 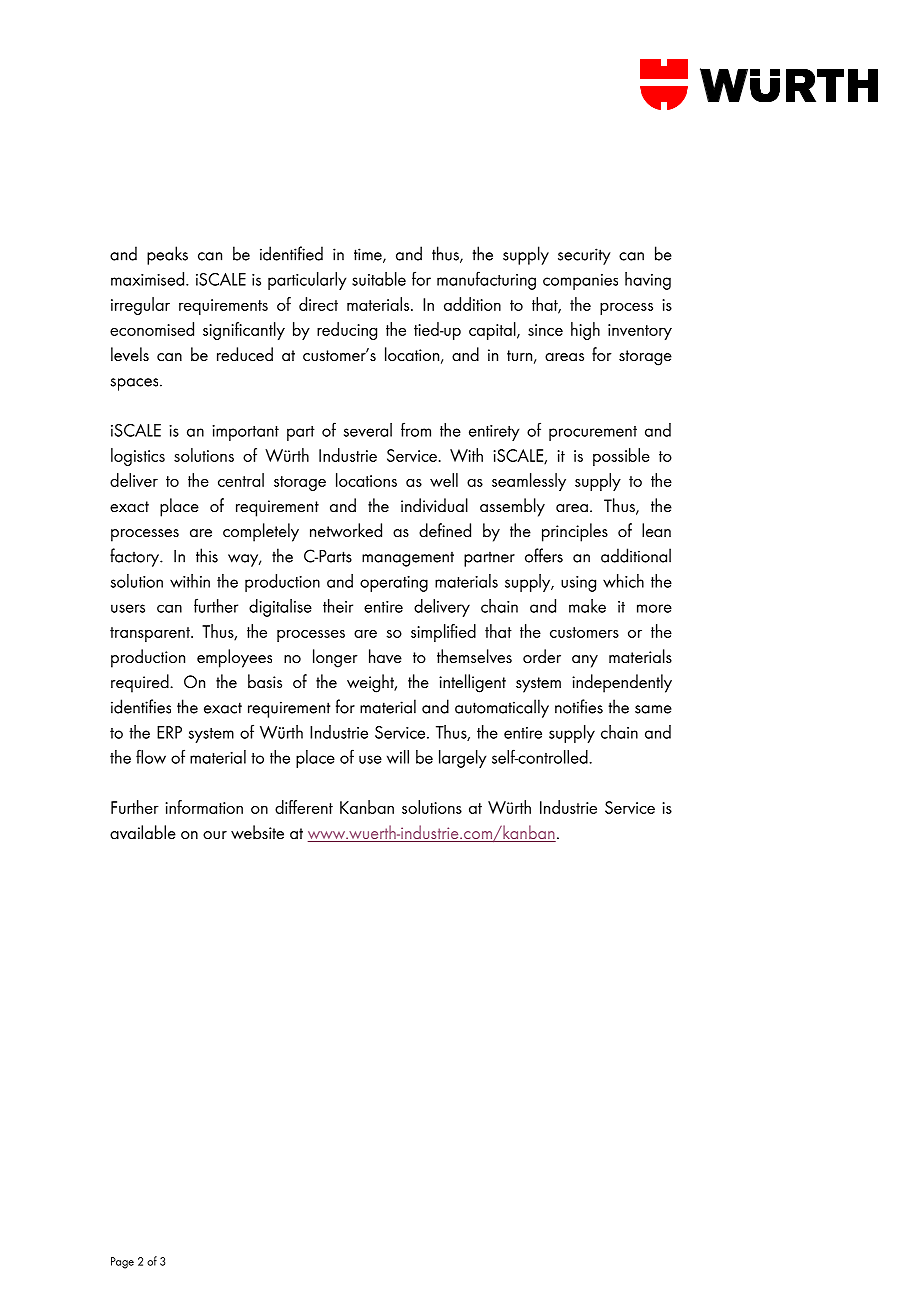 What do you see at coordinates (167, 255) in the document?
I see `peaks` at bounding box center [167, 255].
